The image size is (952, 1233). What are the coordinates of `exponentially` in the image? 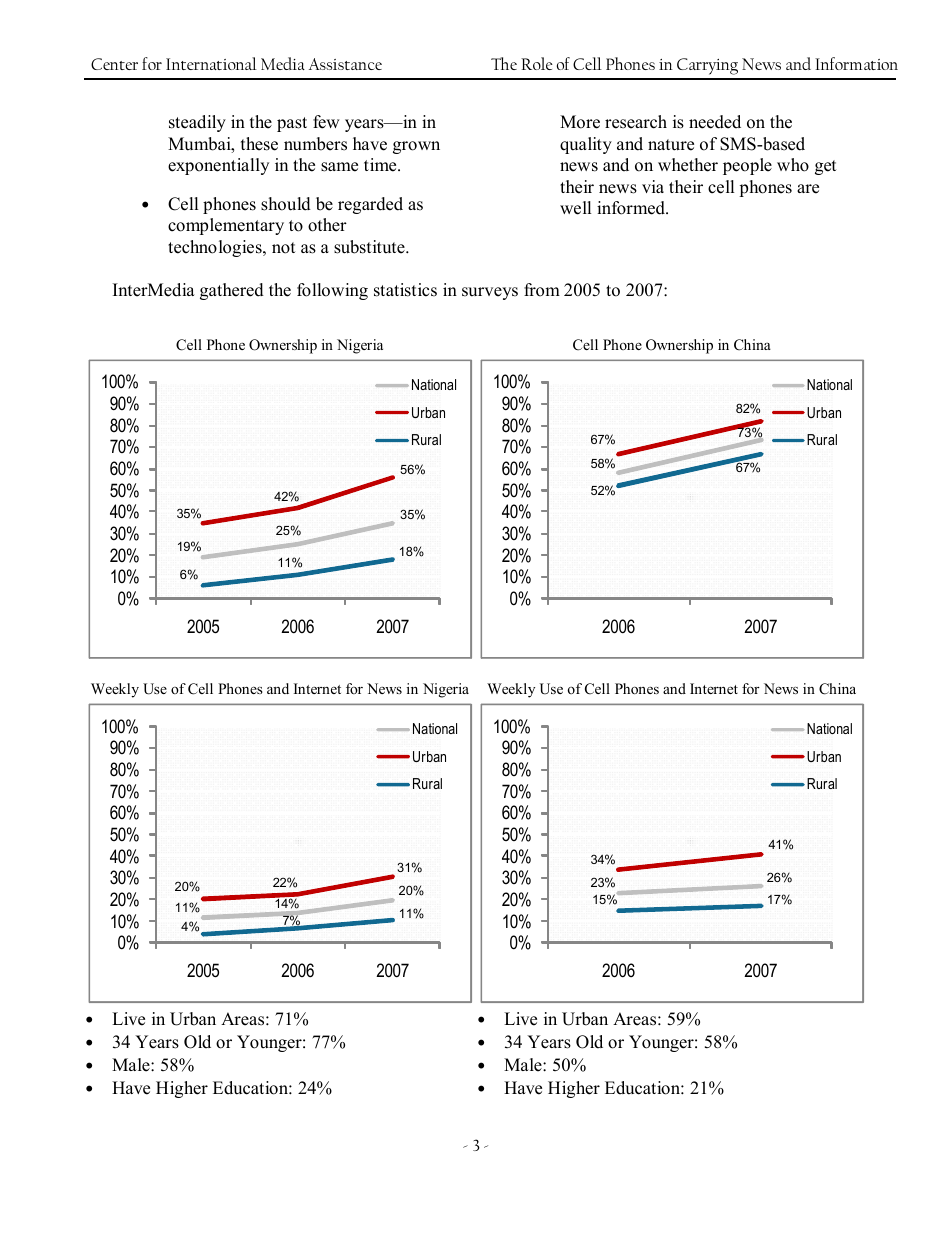 It's located at (218, 166).
